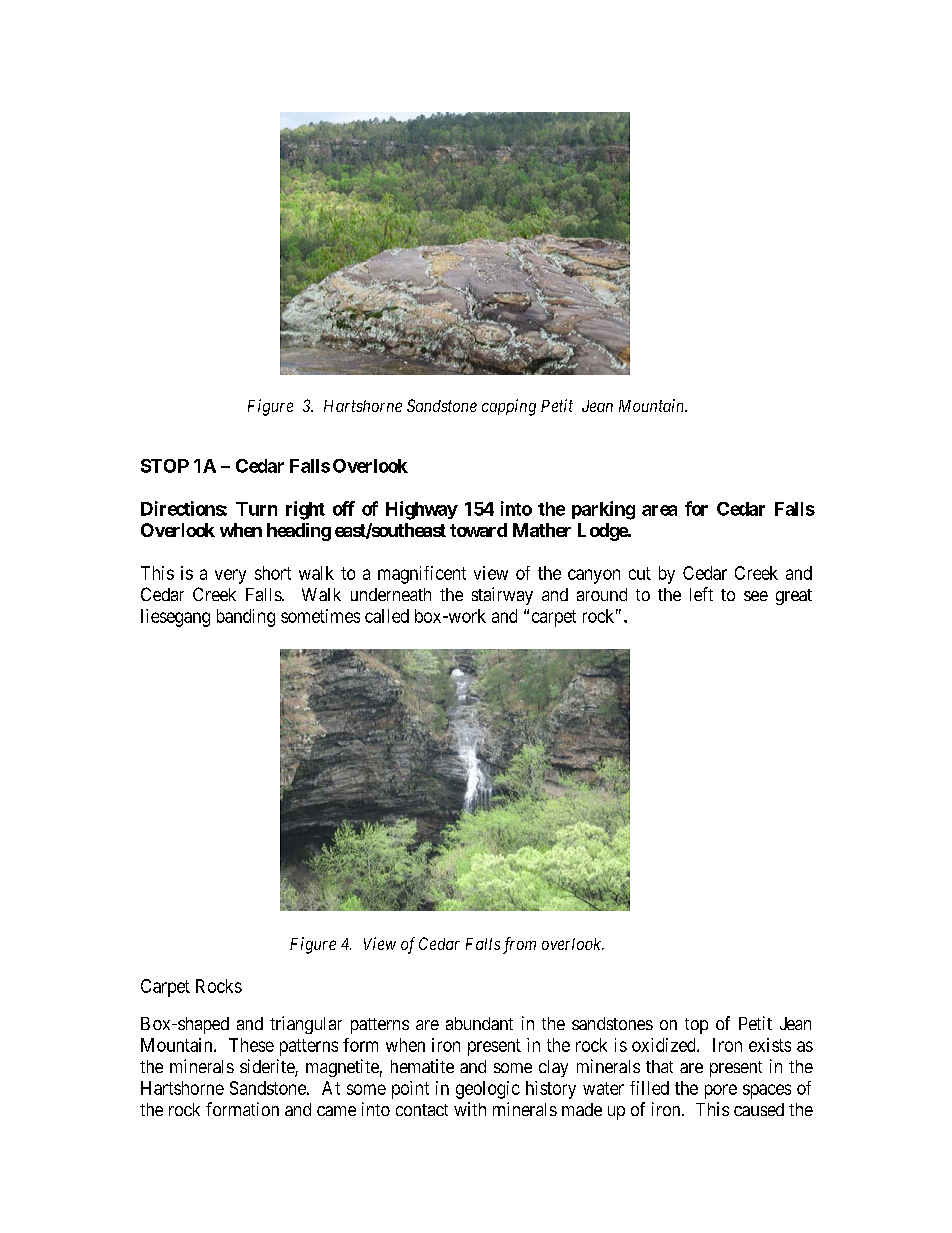 This screenshot has width=952, height=1233. I want to click on abundant, so click(479, 1023).
